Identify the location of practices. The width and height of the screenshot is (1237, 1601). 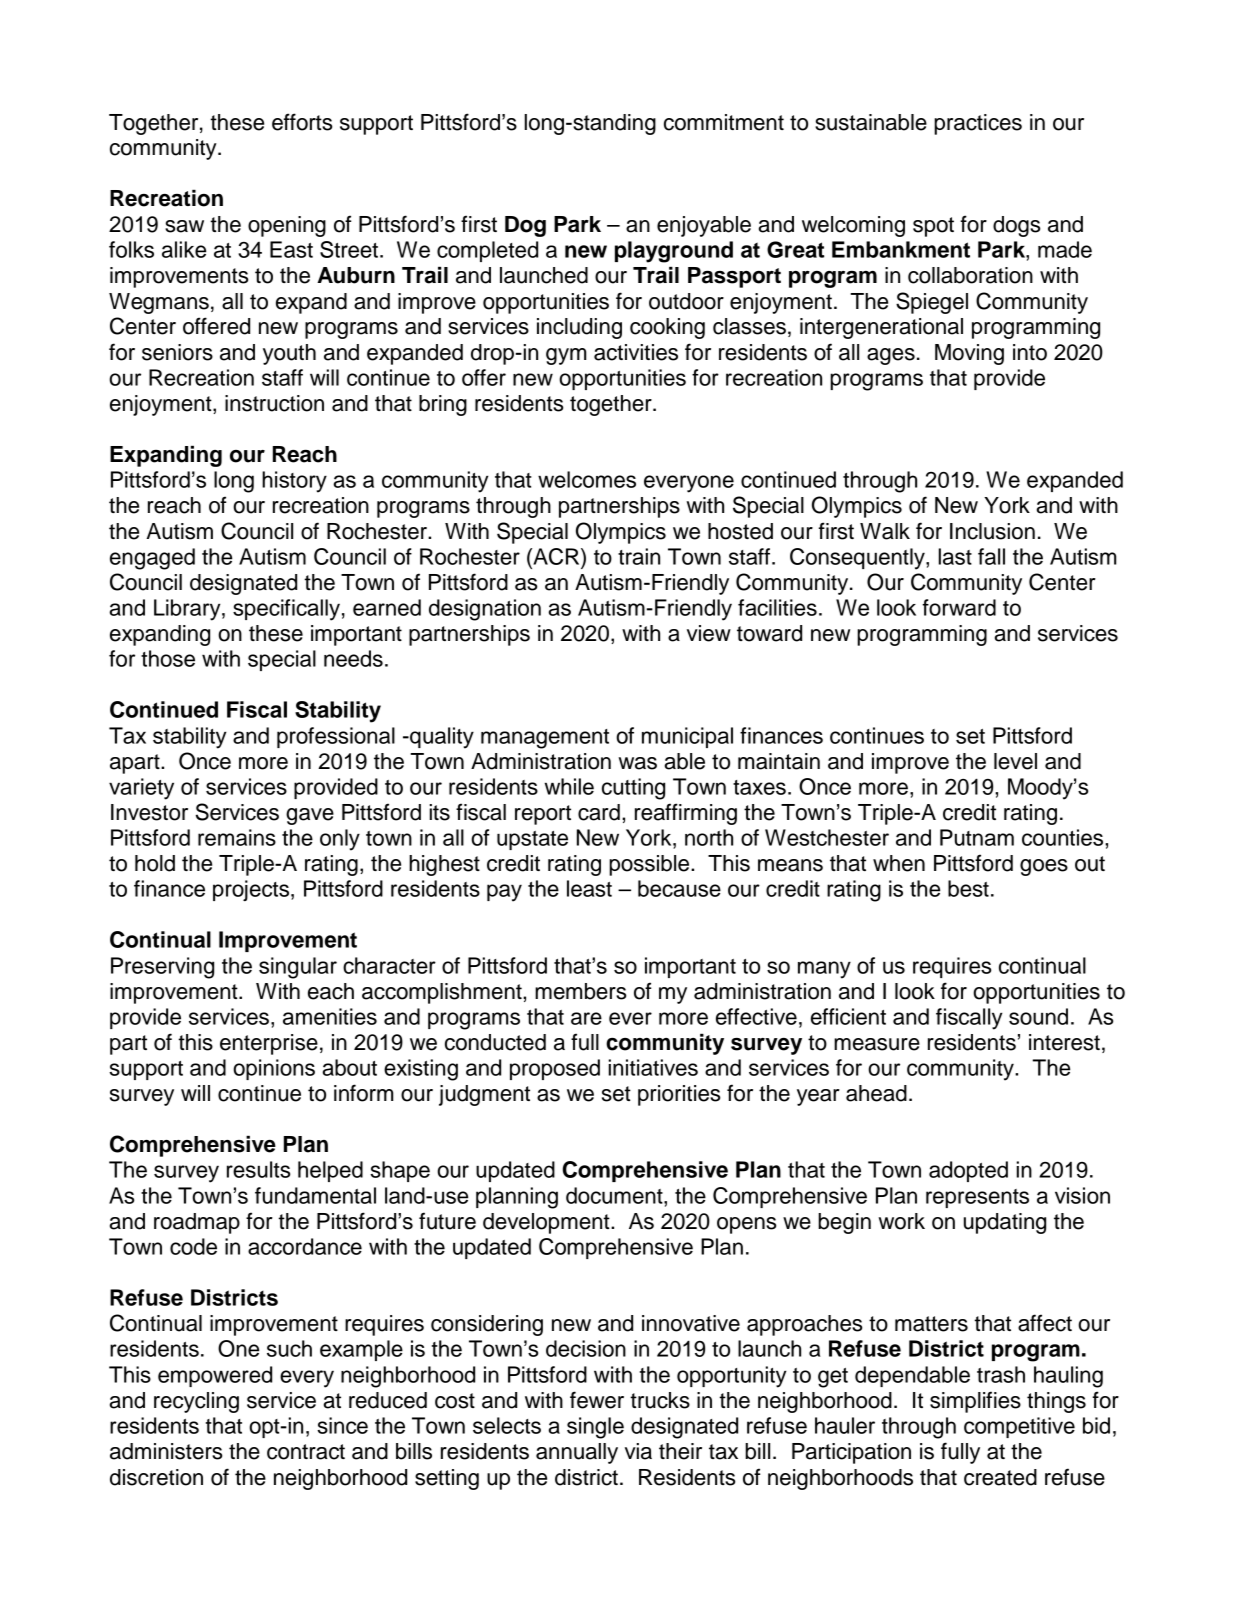
(978, 124).
